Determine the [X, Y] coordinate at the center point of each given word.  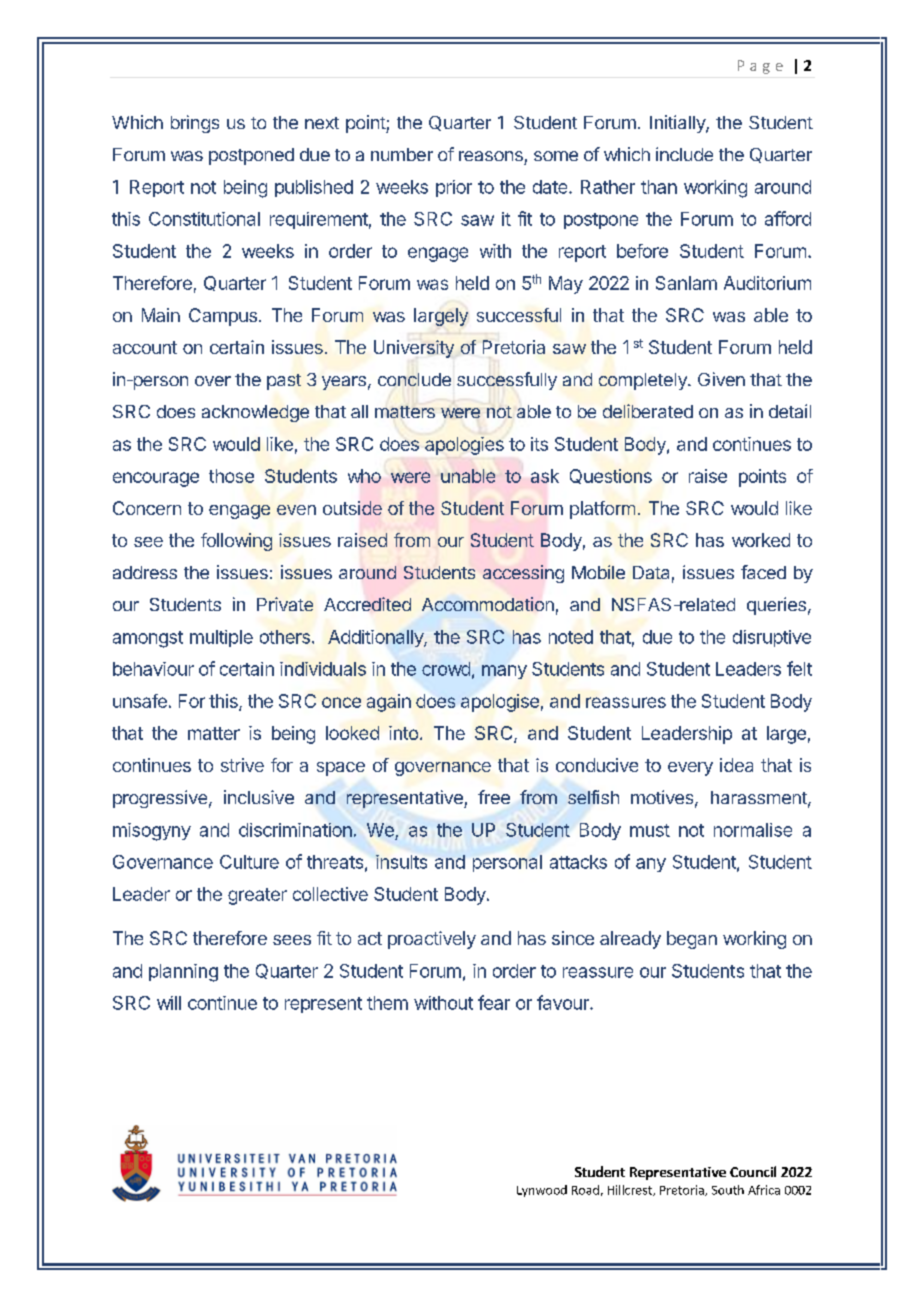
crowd [446, 669]
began [692, 940]
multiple [221, 638]
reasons [491, 156]
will [169, 1003]
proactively [432, 940]
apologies [464, 446]
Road [585, 1190]
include [684, 154]
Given [721, 379]
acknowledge [255, 413]
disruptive [772, 638]
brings [195, 124]
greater [257, 896]
